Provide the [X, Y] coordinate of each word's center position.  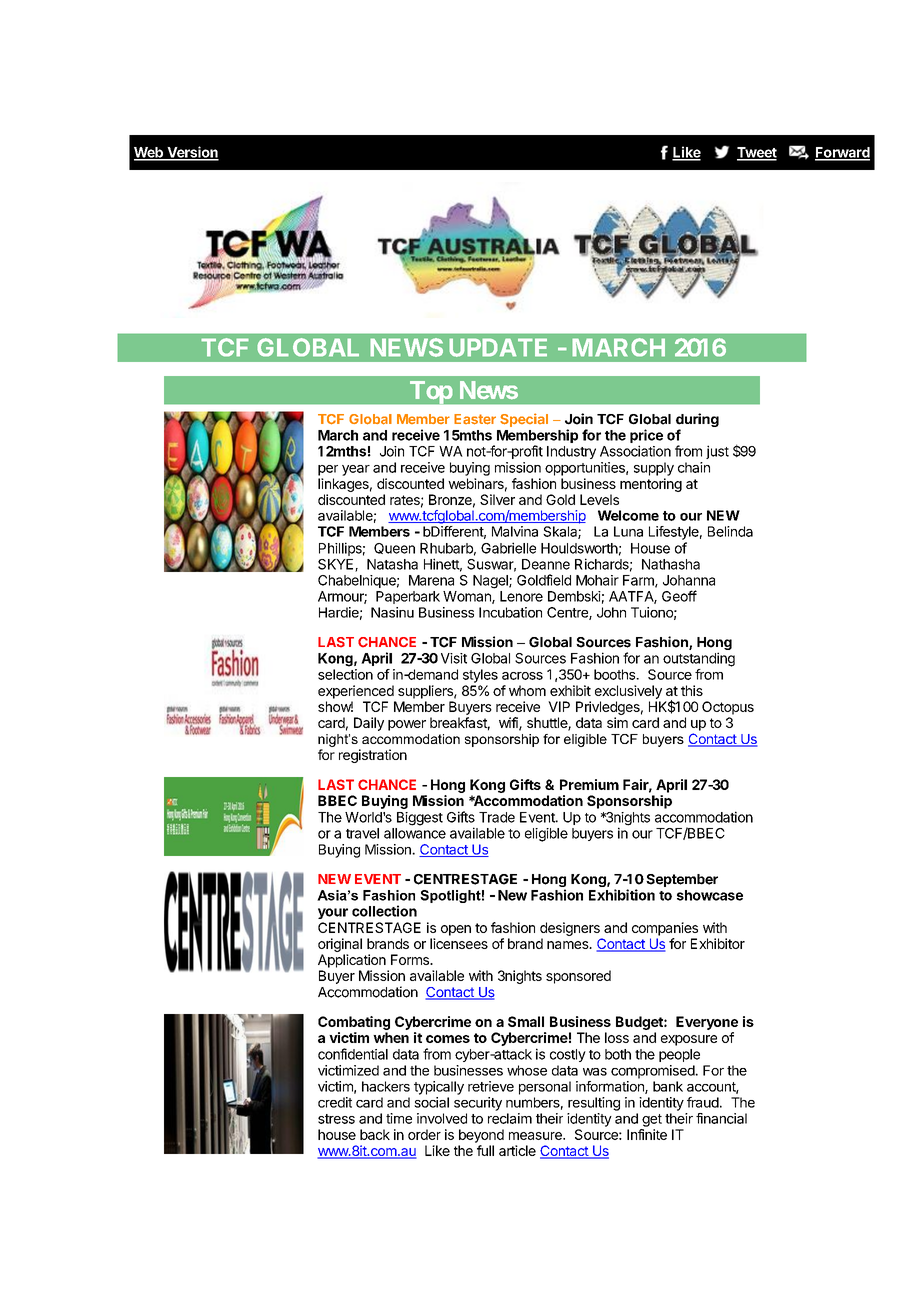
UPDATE [498, 347]
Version [192, 153]
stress [336, 1119]
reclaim [510, 1118]
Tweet [757, 153]
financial [721, 1118]
